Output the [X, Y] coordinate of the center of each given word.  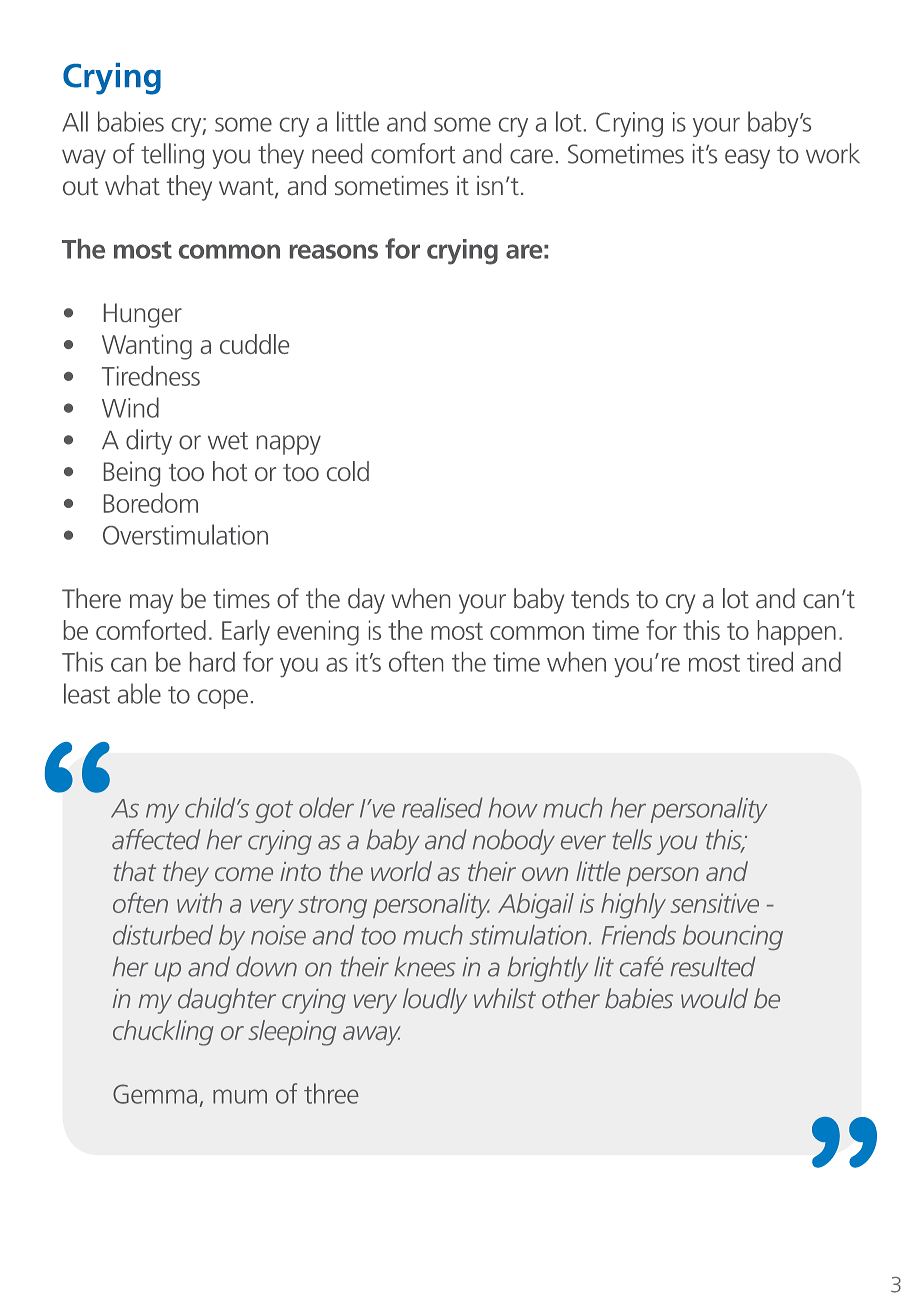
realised [442, 807]
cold [348, 471]
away [372, 1036]
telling [172, 156]
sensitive [715, 903]
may [151, 604]
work [833, 153]
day [366, 601]
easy [747, 159]
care [531, 156]
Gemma [155, 1094]
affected [156, 839]
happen [797, 632]
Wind [130, 407]
